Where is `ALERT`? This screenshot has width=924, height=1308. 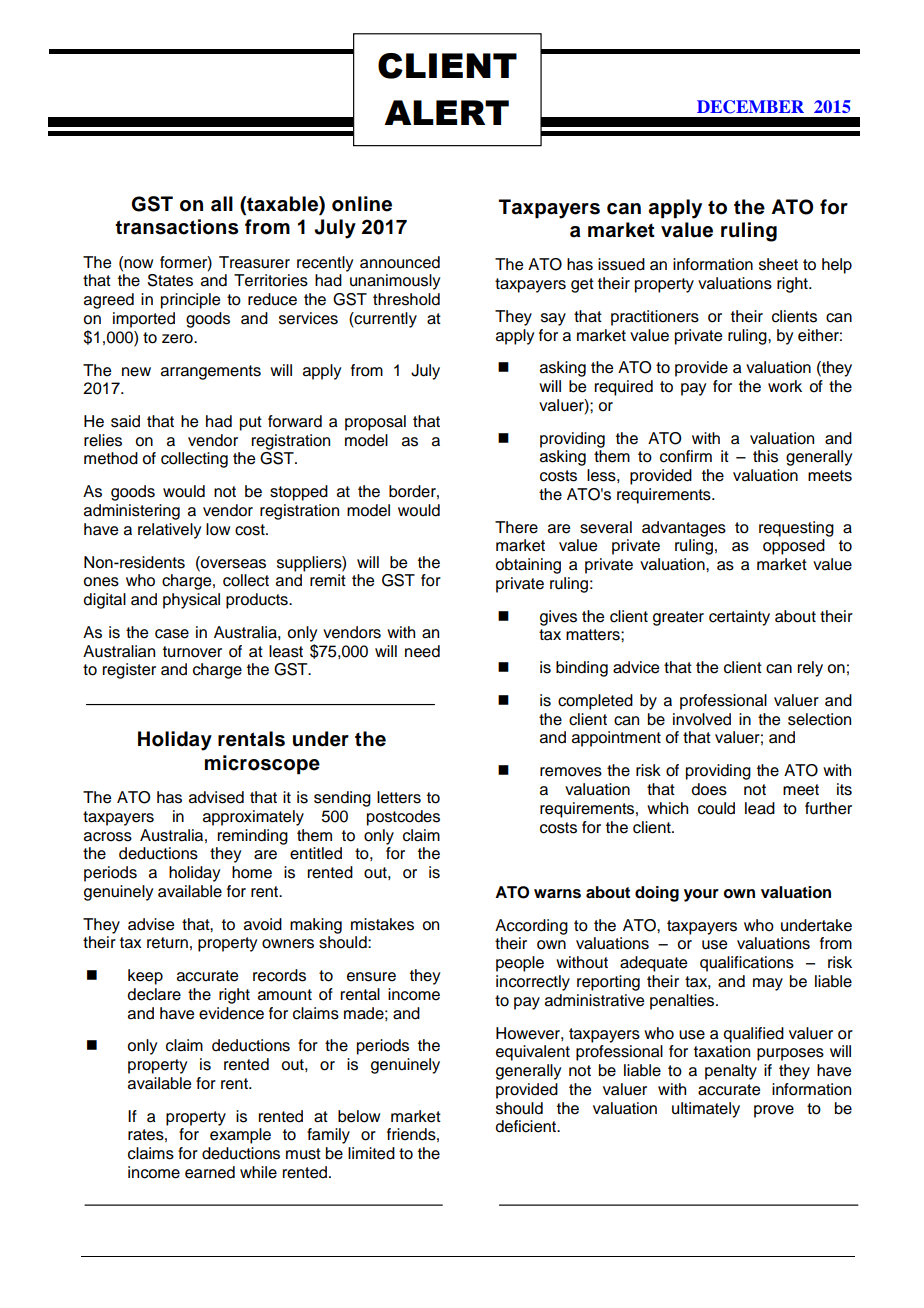 ALERT is located at coordinates (446, 112).
